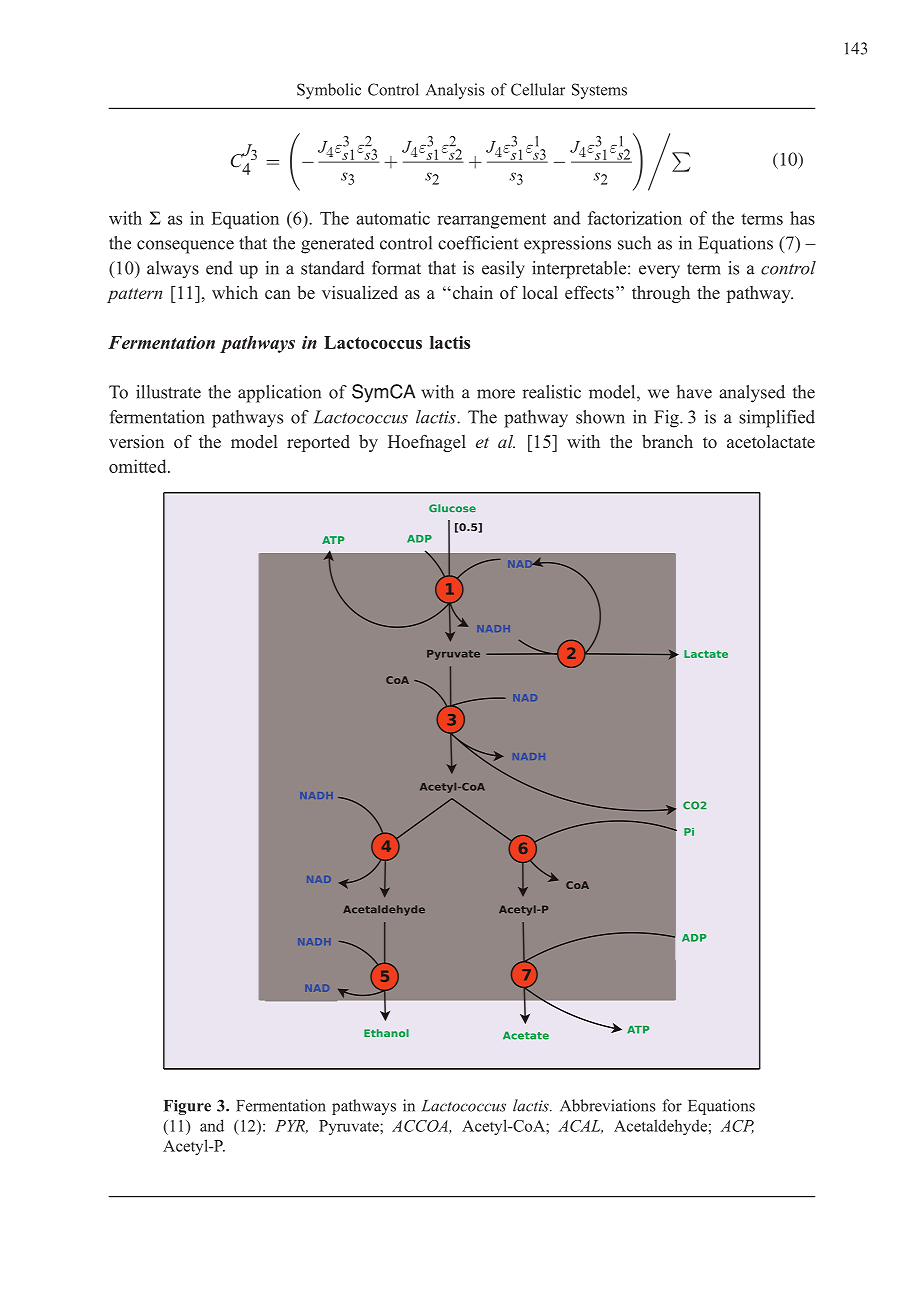 This image has width=924, height=1305. What do you see at coordinates (318, 443) in the image?
I see `reported` at bounding box center [318, 443].
